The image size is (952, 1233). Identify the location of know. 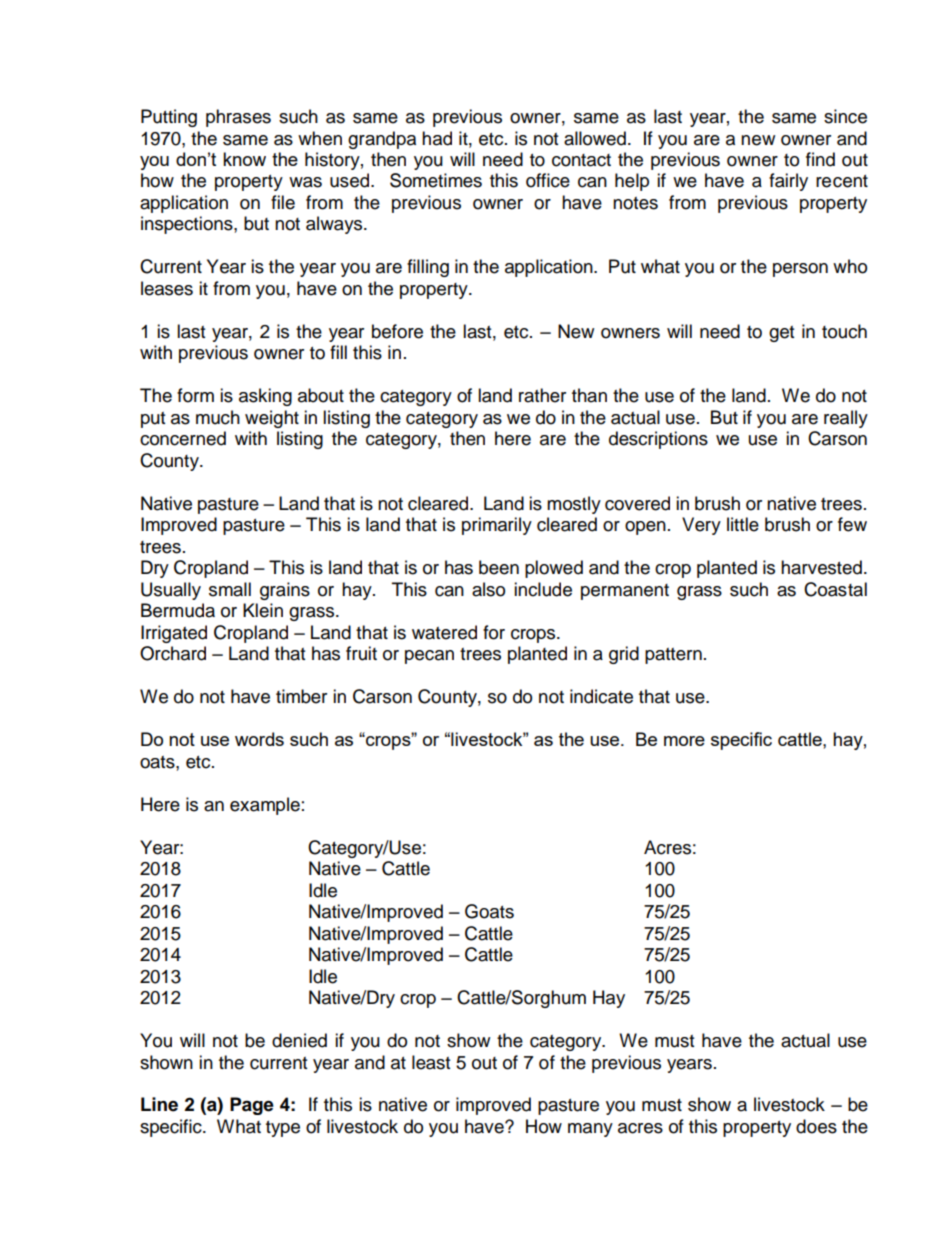
(244, 159).
